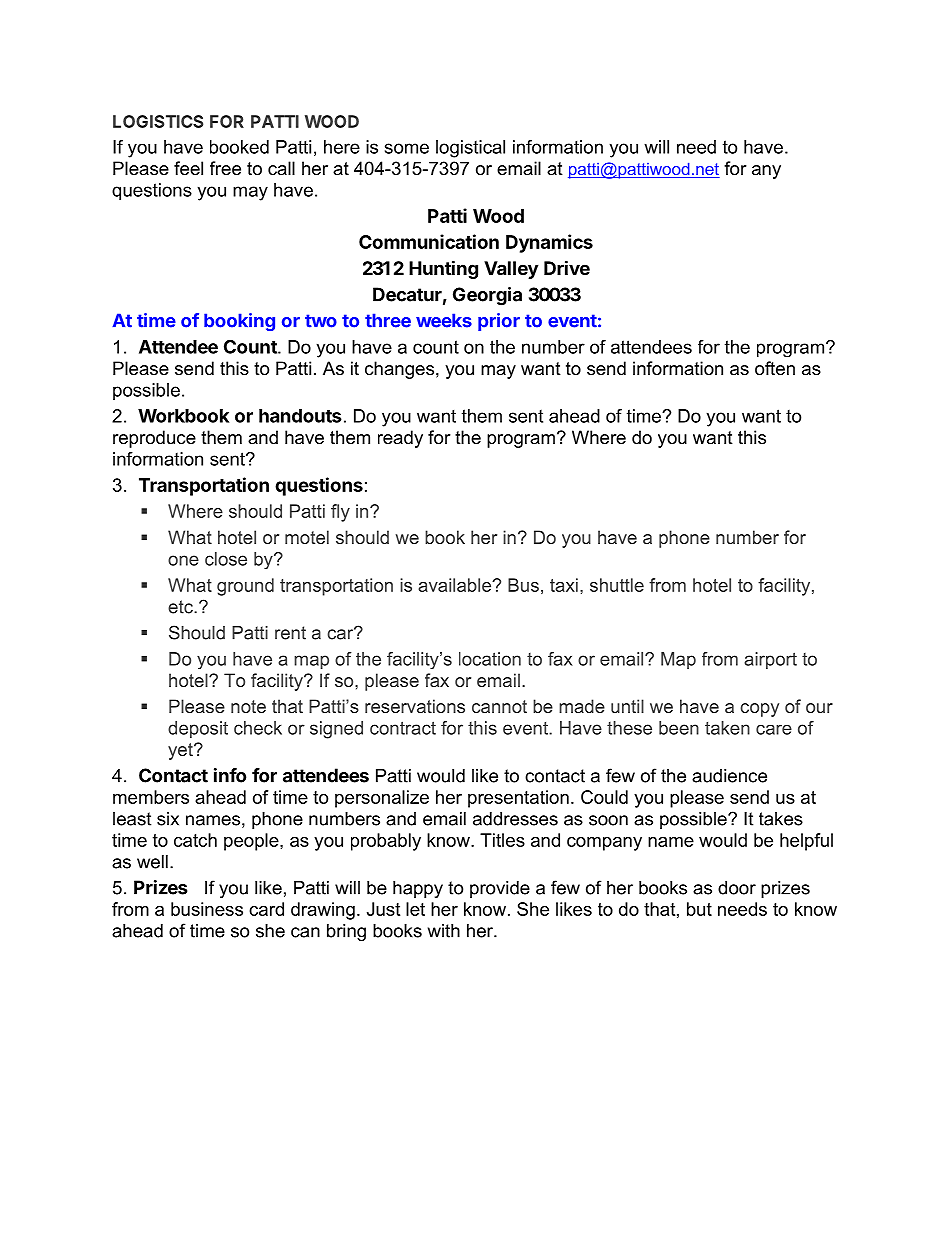  Describe the element at coordinates (737, 888) in the document. I see `door` at that location.
